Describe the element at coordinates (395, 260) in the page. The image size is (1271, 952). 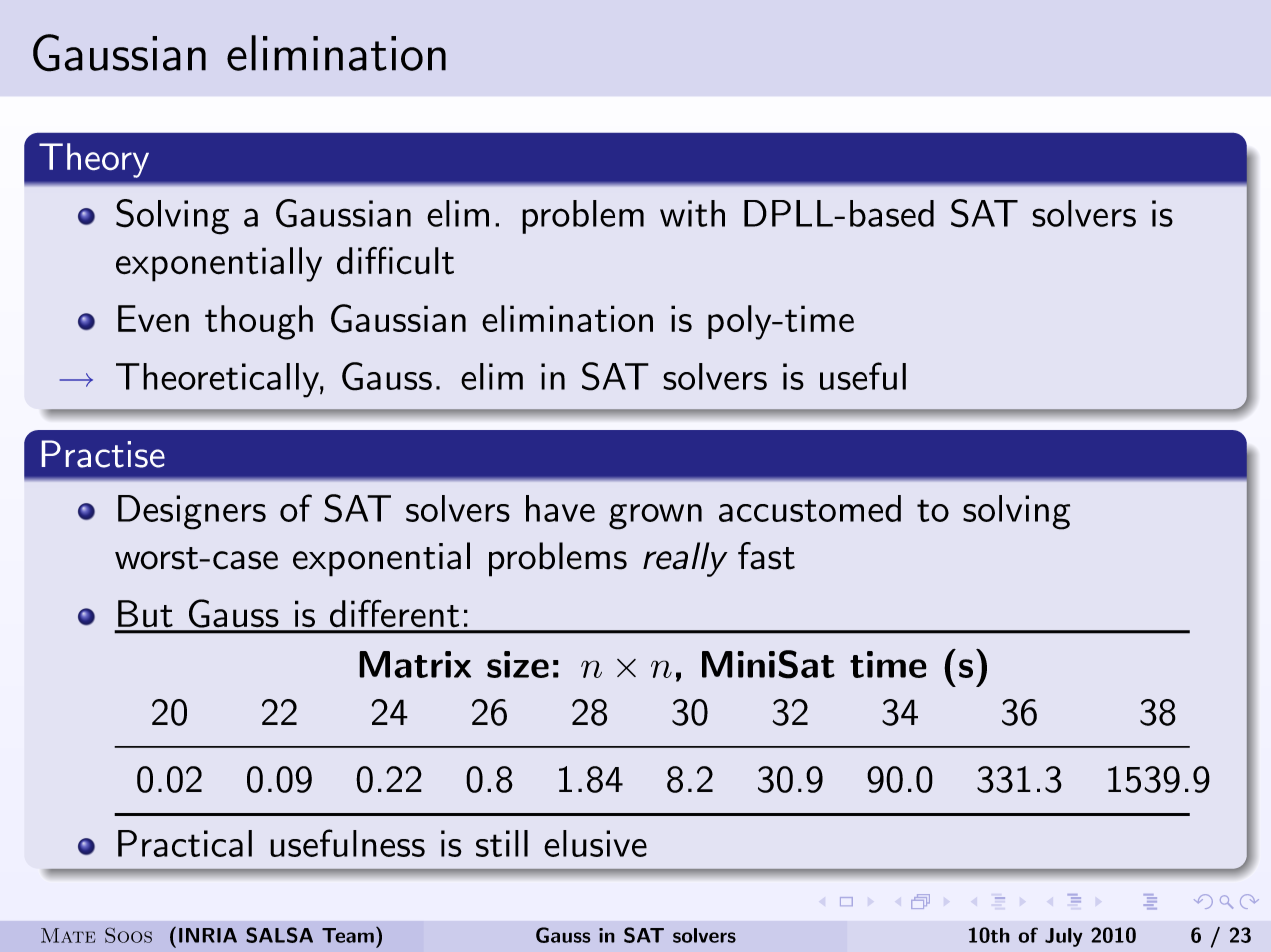
I see `difficult` at that location.
